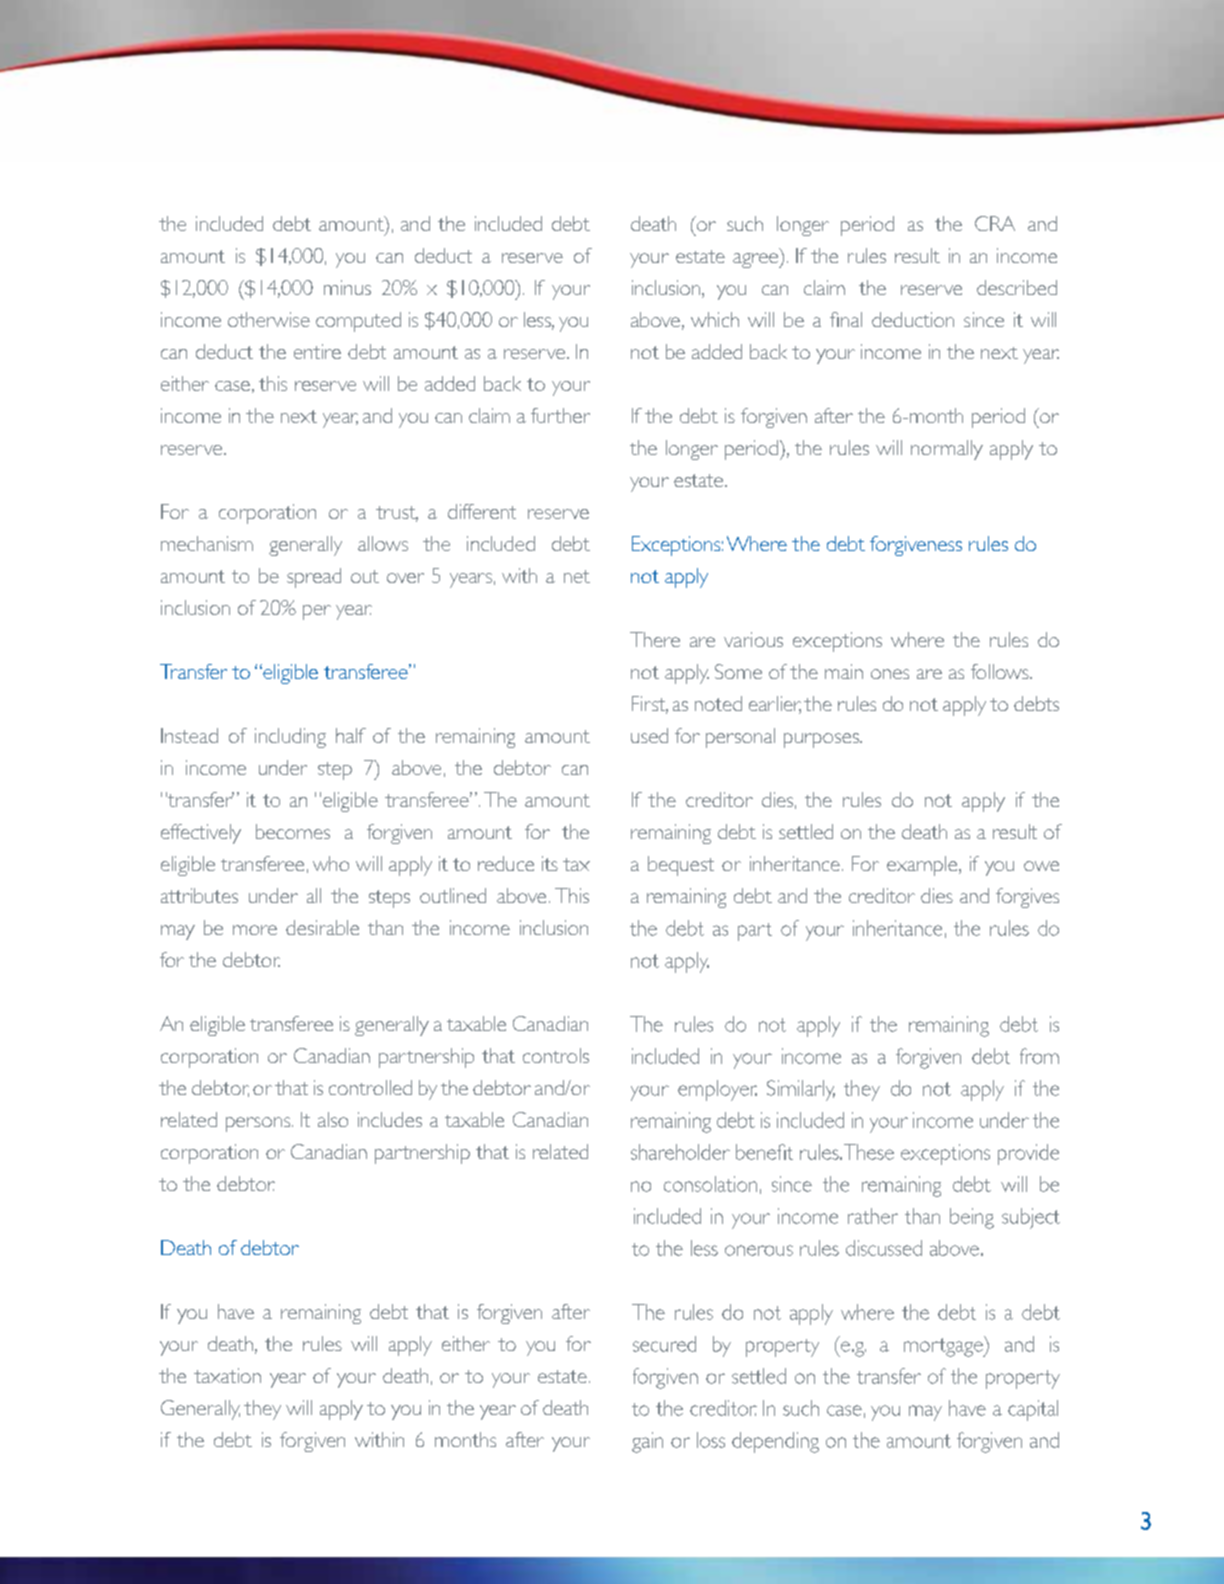 Image resolution: width=1224 pixels, height=1584 pixels. What do you see at coordinates (715, 319) in the document?
I see `which` at bounding box center [715, 319].
